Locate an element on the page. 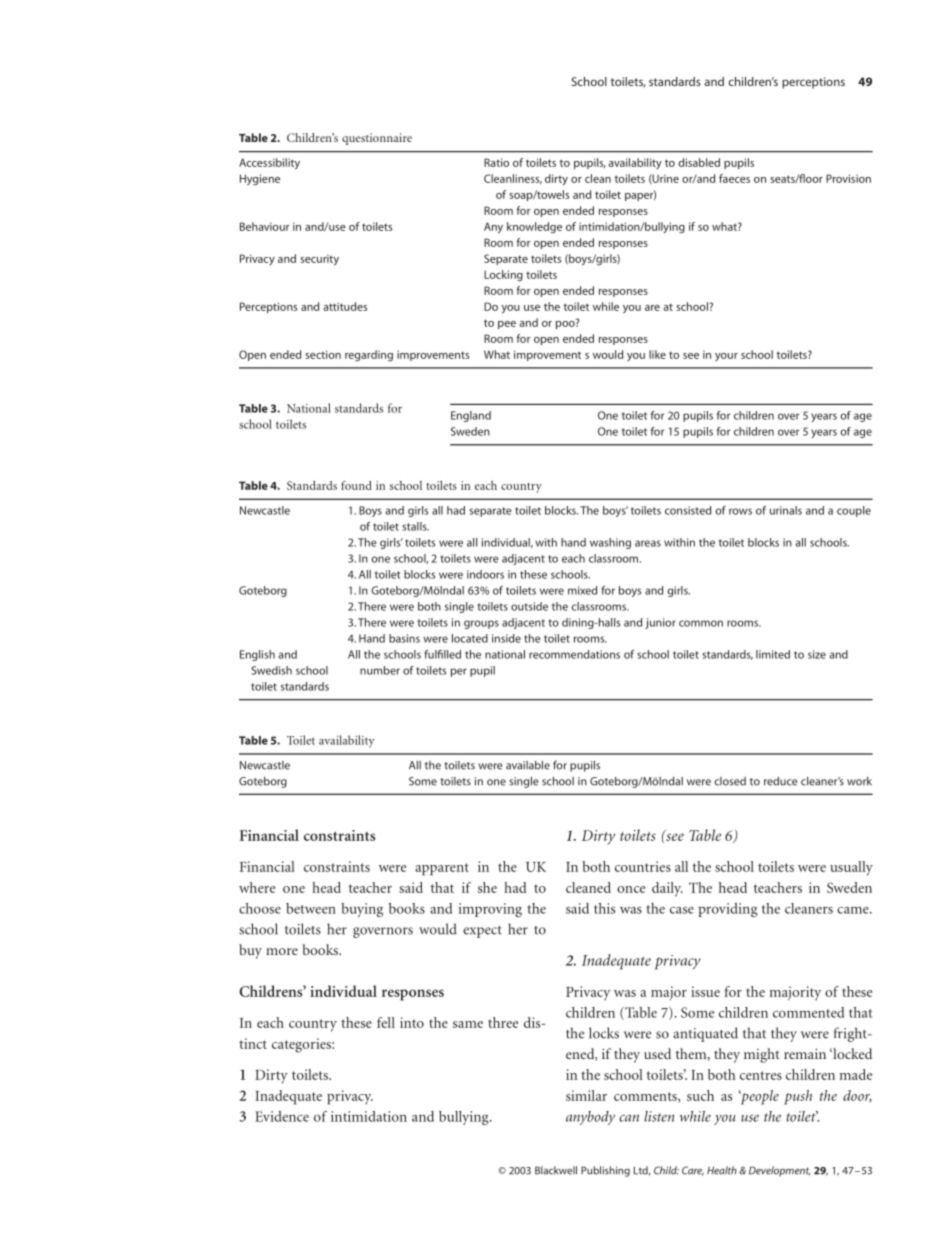  recommendations is located at coordinates (574, 654).
